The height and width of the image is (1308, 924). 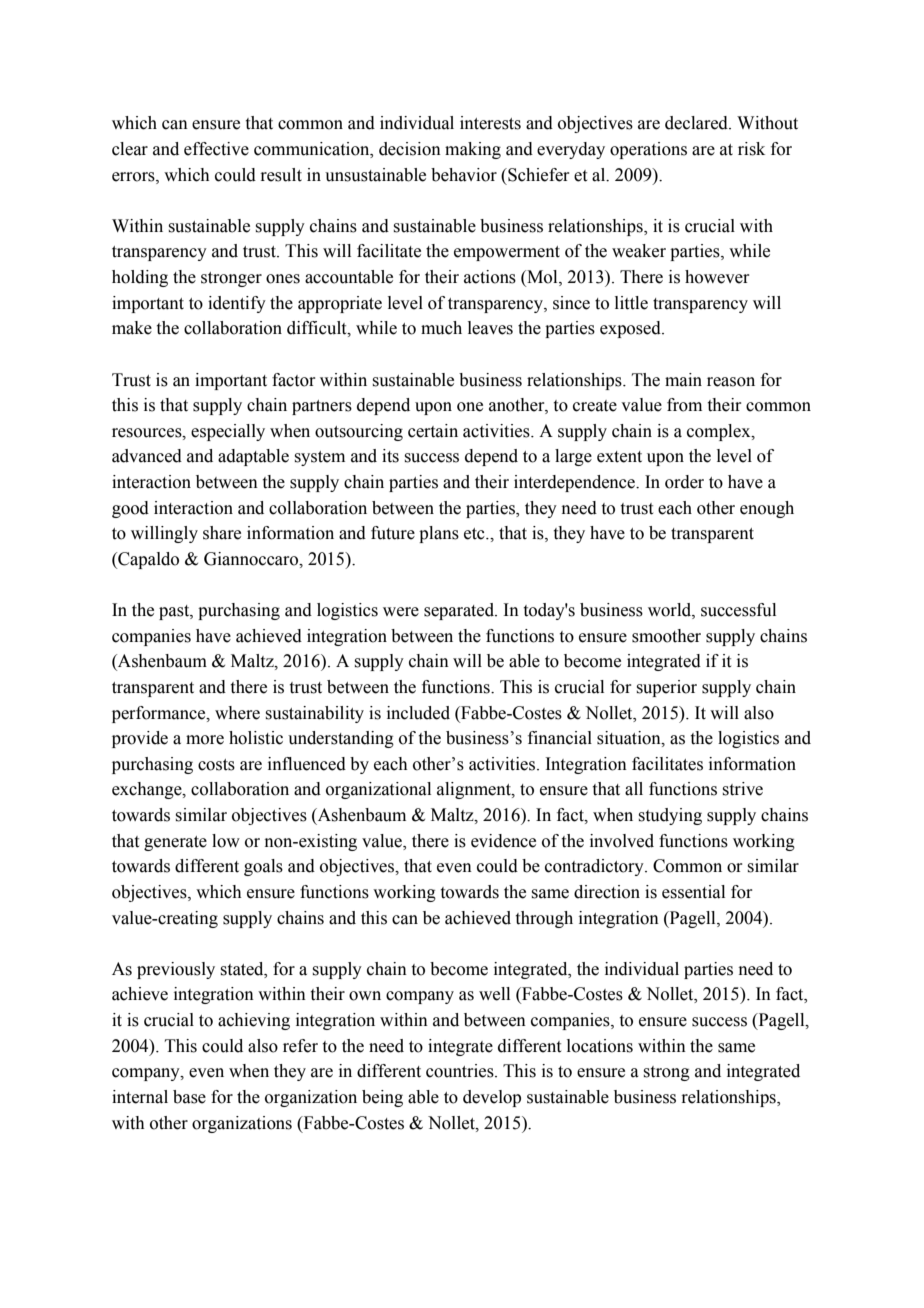 I want to click on superior, so click(x=667, y=688).
